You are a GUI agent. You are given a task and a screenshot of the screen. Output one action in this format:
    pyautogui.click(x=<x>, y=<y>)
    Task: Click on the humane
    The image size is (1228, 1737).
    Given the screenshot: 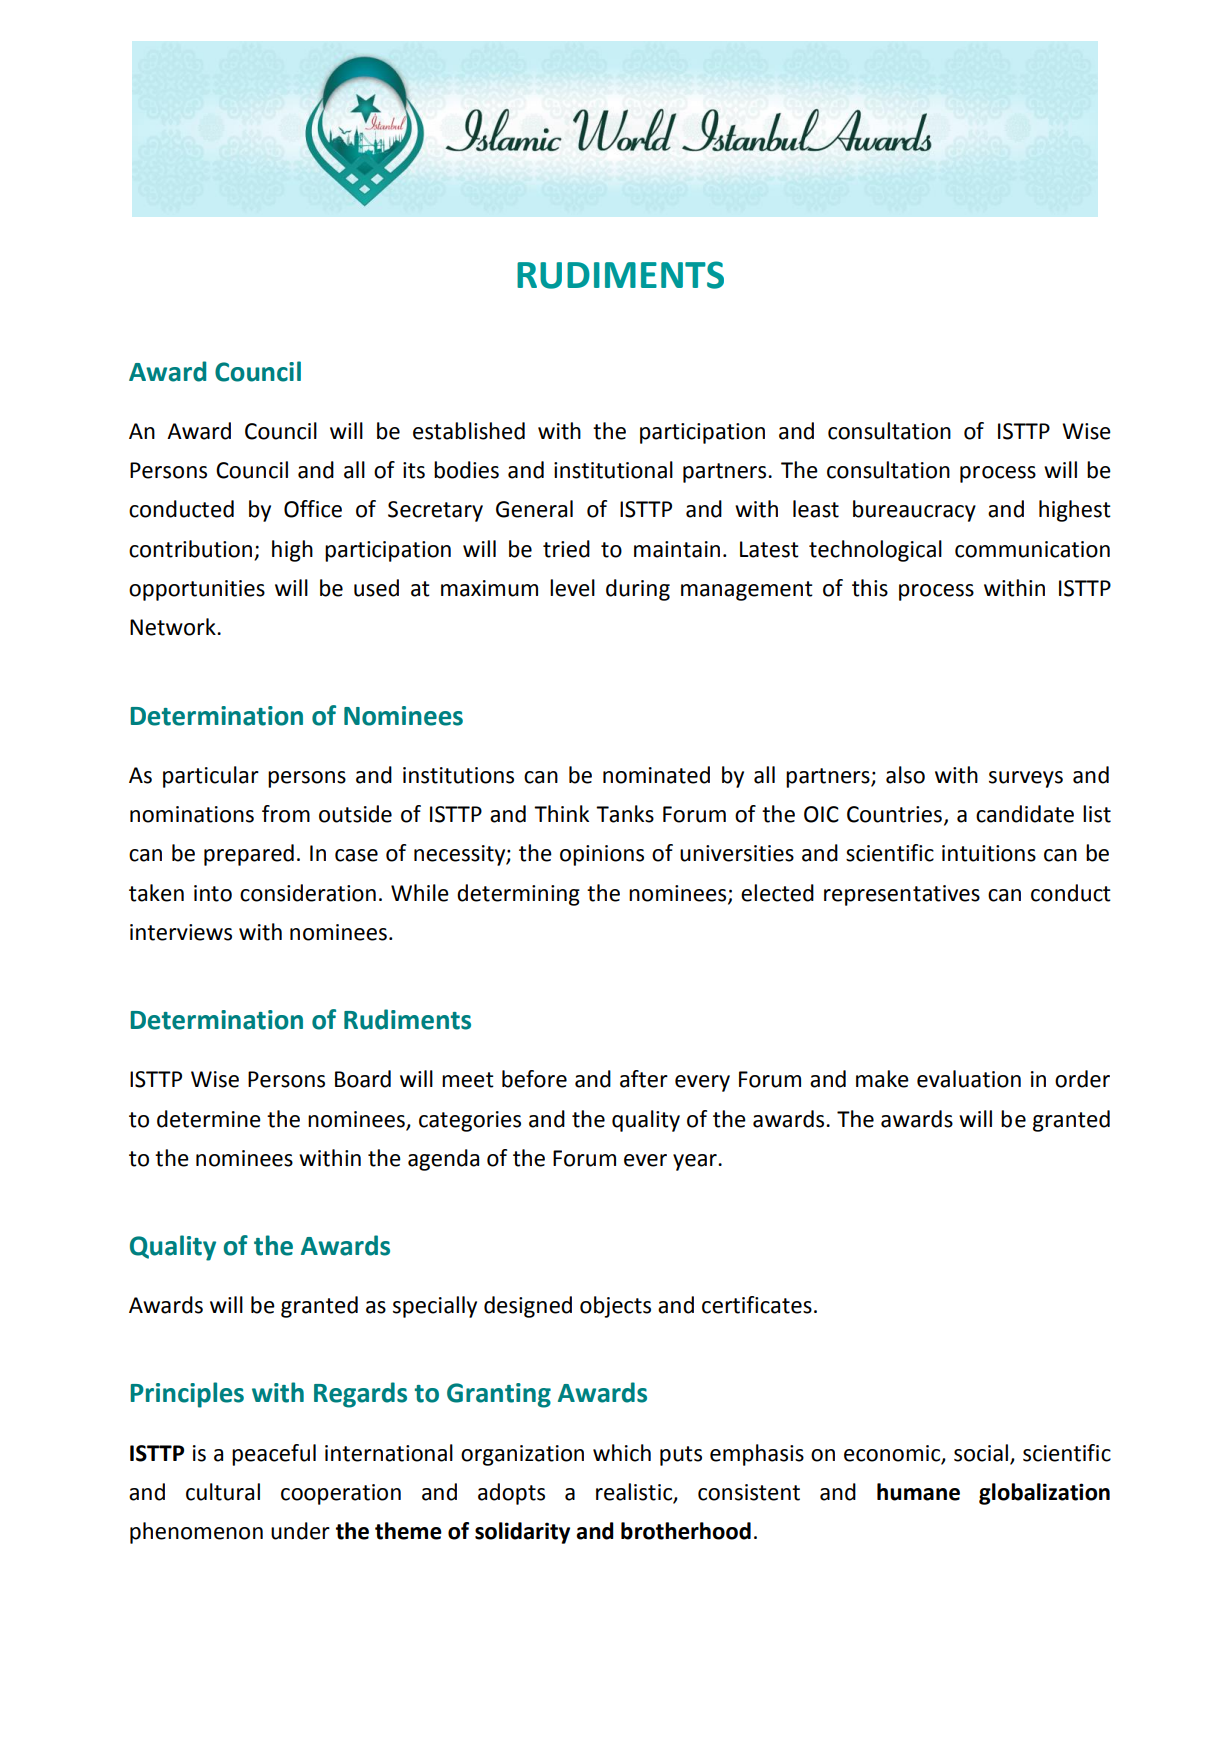 What is the action you would take?
    pyautogui.click(x=918, y=1492)
